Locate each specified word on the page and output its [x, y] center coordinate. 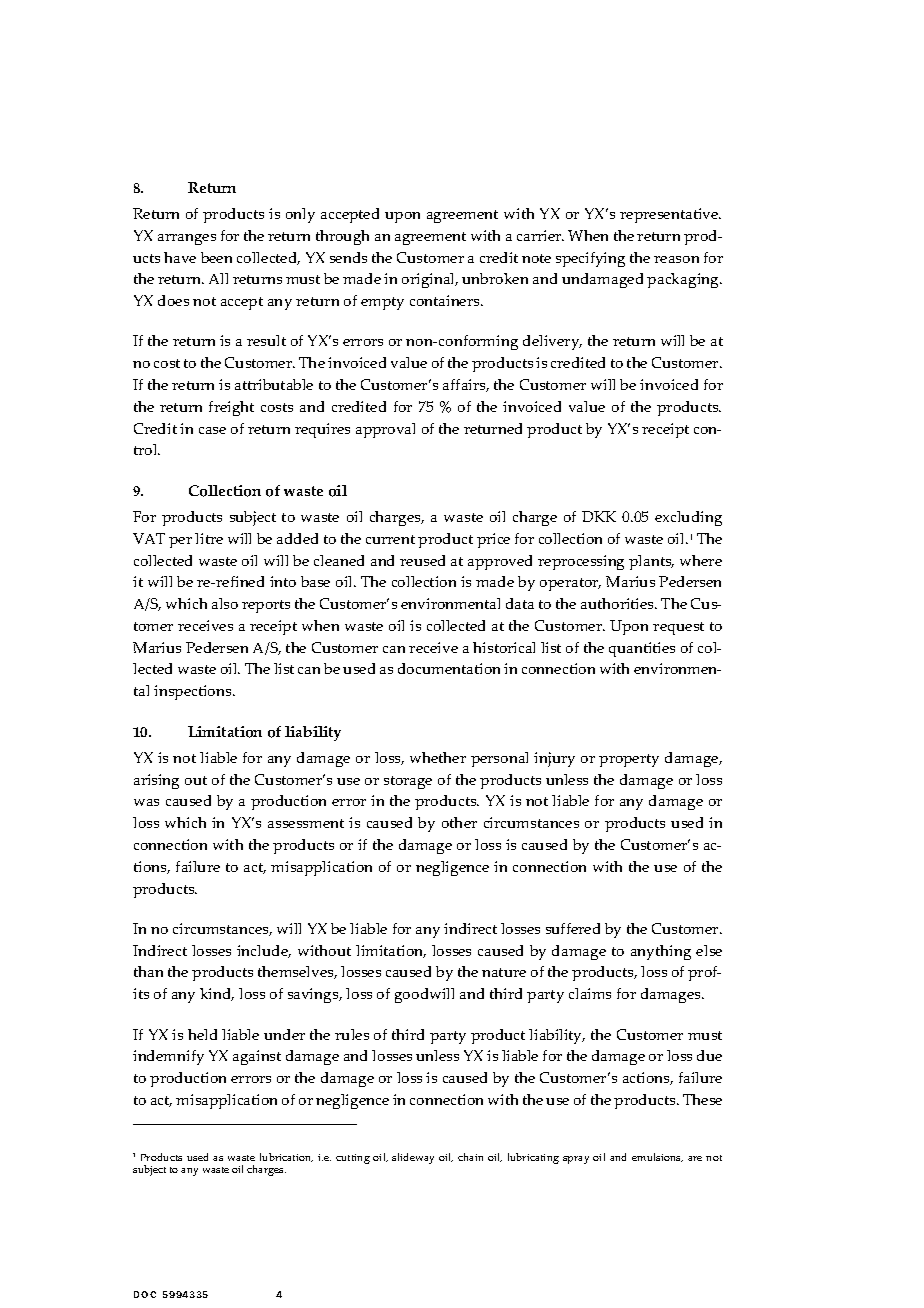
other [459, 822]
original [429, 280]
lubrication [286, 1157]
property [629, 760]
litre [209, 538]
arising [156, 781]
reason [676, 259]
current [390, 539]
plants [651, 562]
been [216, 257]
